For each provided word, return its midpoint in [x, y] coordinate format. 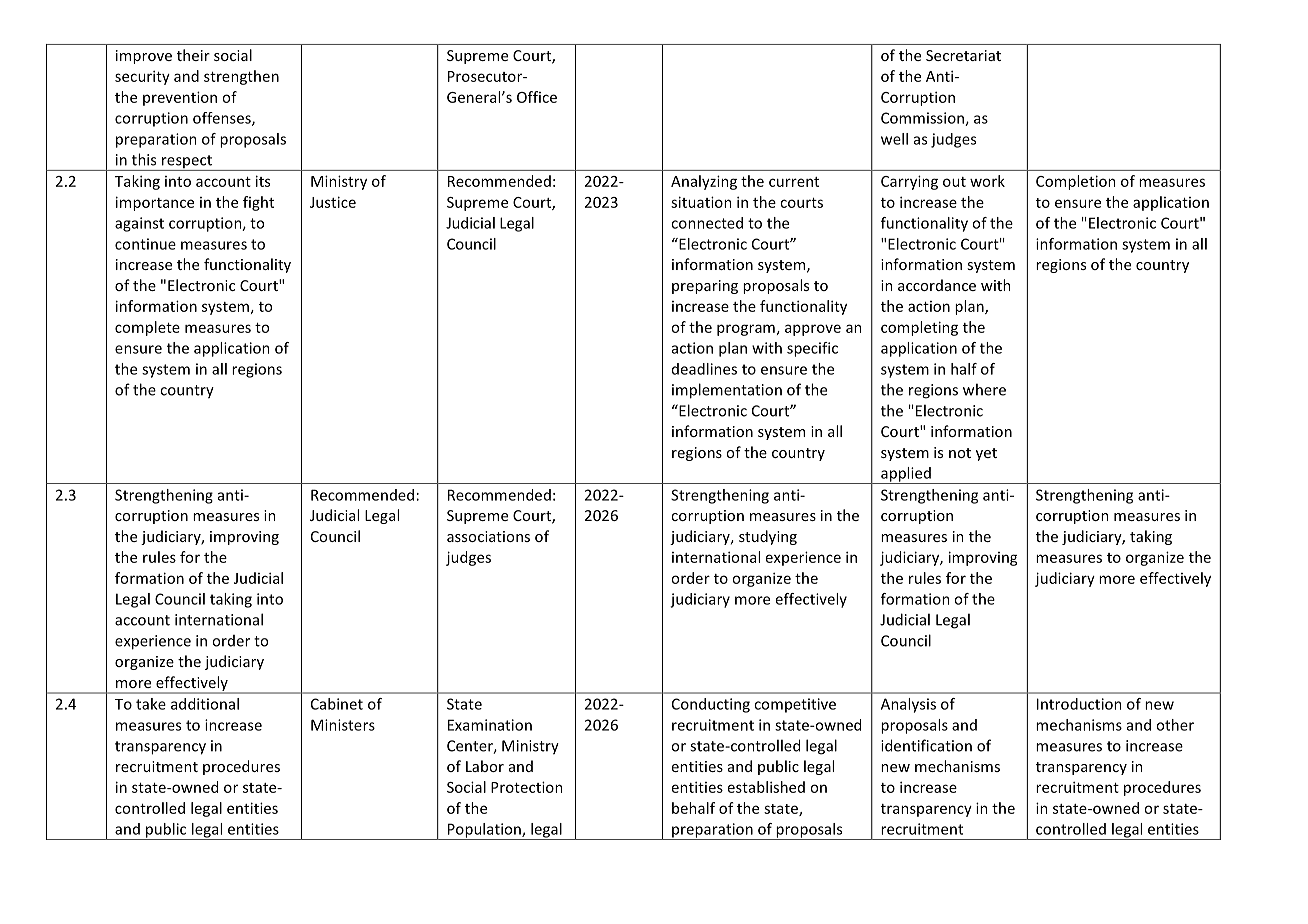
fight [258, 203]
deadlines [704, 369]
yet [986, 454]
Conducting [711, 705]
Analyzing [704, 182]
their [193, 55]
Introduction [1079, 704]
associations [488, 536]
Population [484, 831]
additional [205, 704]
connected [707, 223]
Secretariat [963, 55]
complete [147, 328]
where [984, 389]
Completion [1076, 182]
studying [768, 537]
